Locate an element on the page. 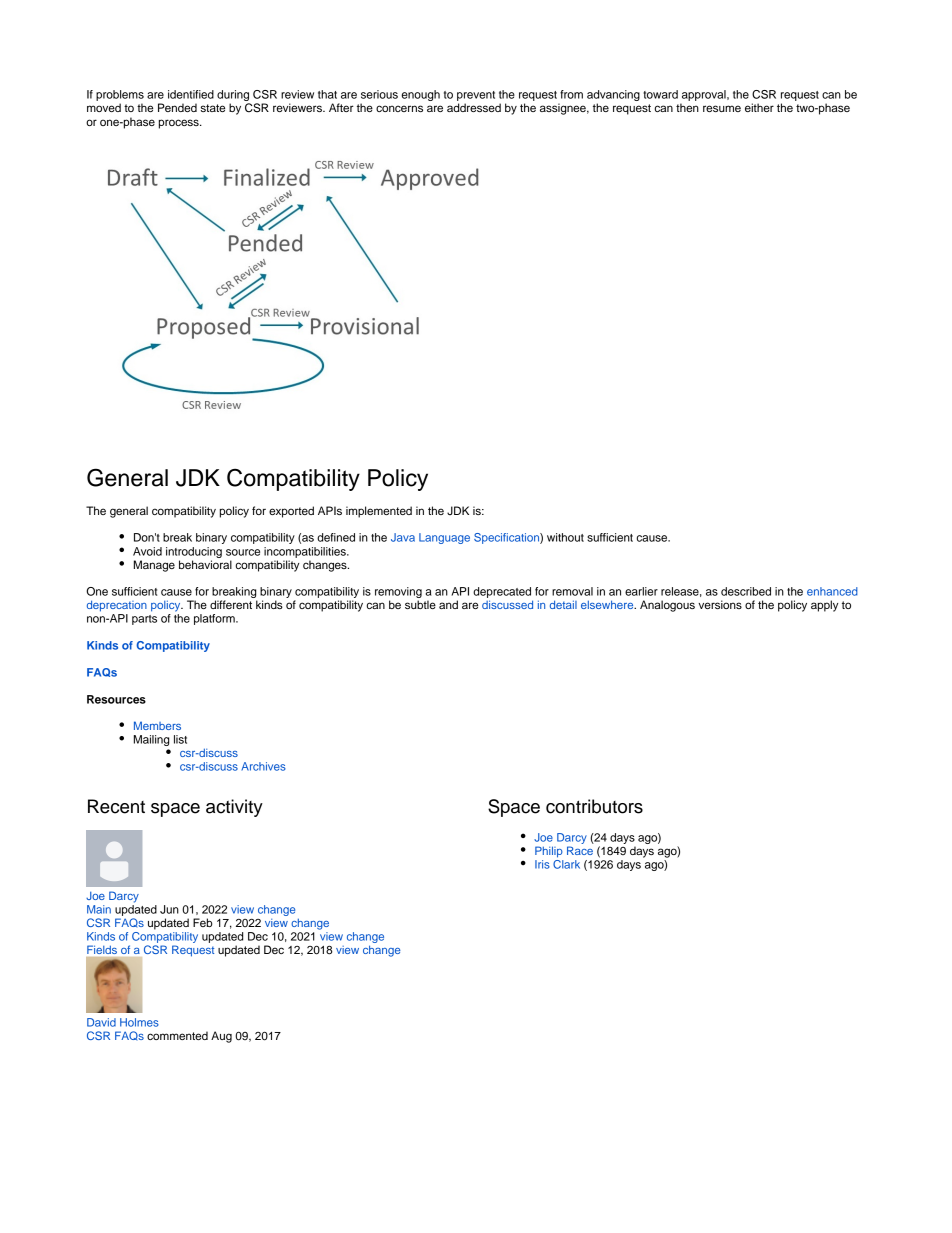  Iris is located at coordinates (542, 864).
